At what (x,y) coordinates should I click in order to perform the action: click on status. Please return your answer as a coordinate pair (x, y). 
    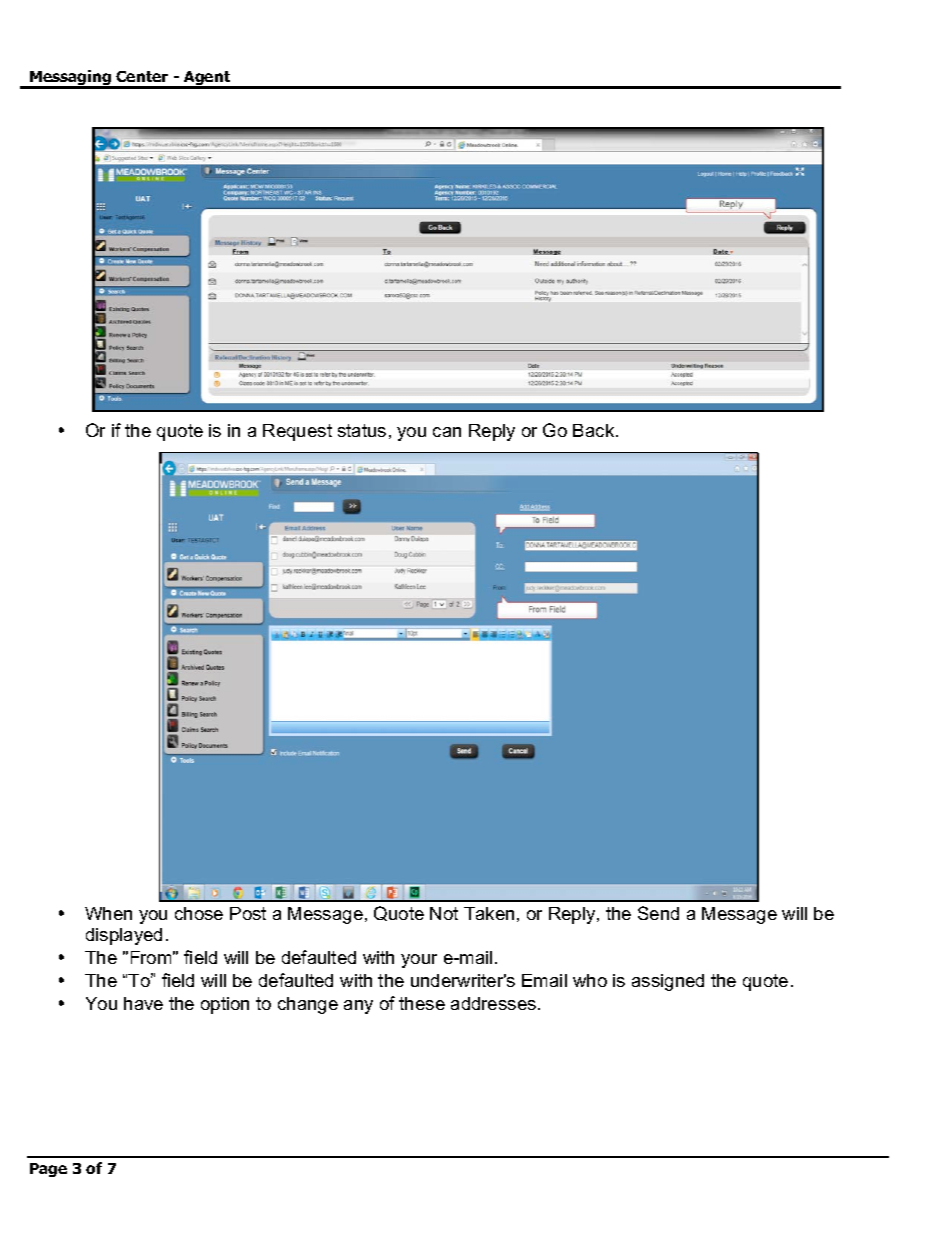
    Looking at the image, I should click on (362, 430).
